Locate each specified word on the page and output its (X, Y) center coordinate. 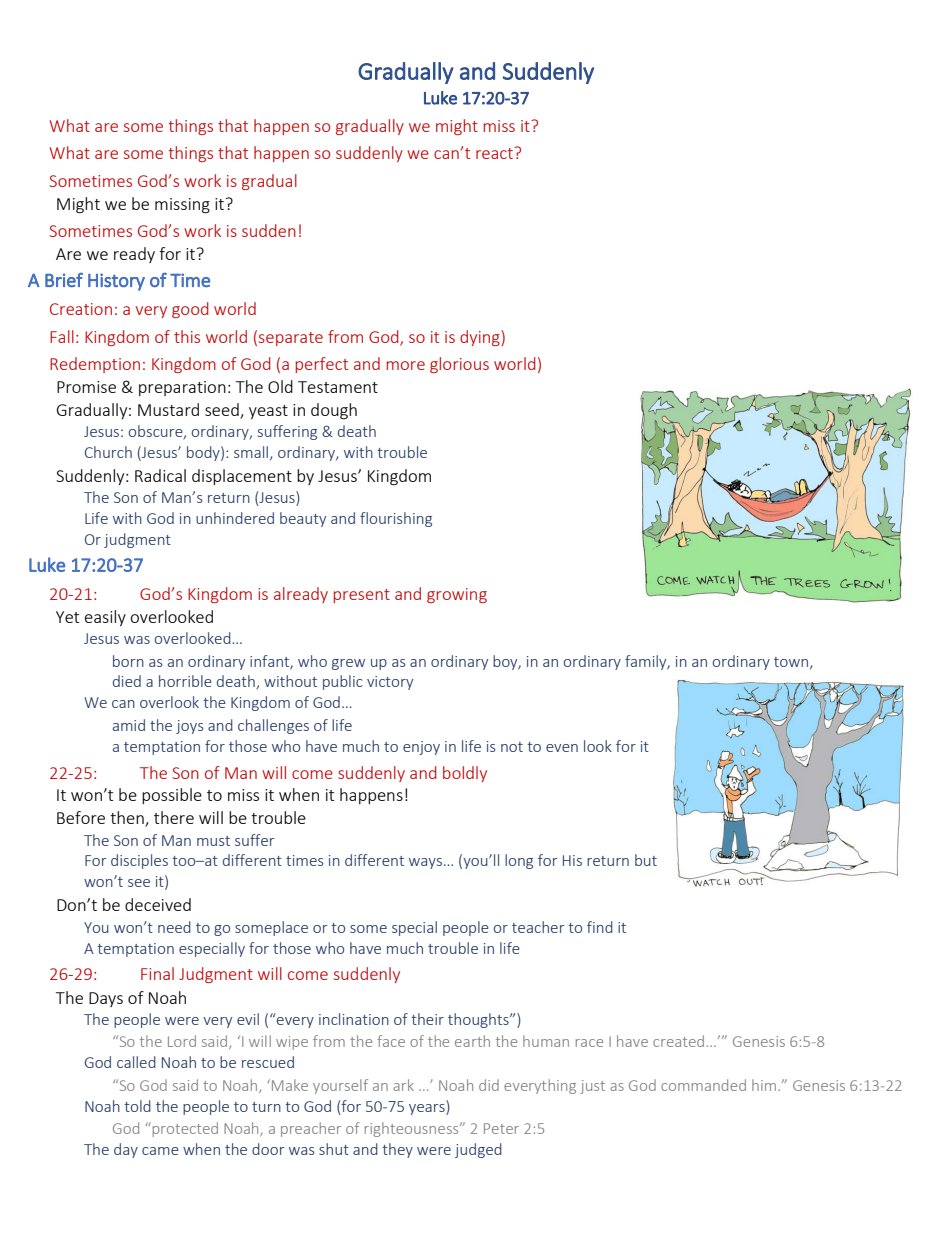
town (792, 663)
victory (390, 683)
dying (481, 338)
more (406, 365)
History (116, 282)
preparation (182, 388)
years (428, 1109)
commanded (703, 1085)
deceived (158, 904)
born (128, 661)
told (137, 1106)
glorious (459, 365)
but (646, 860)
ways (425, 863)
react (495, 153)
